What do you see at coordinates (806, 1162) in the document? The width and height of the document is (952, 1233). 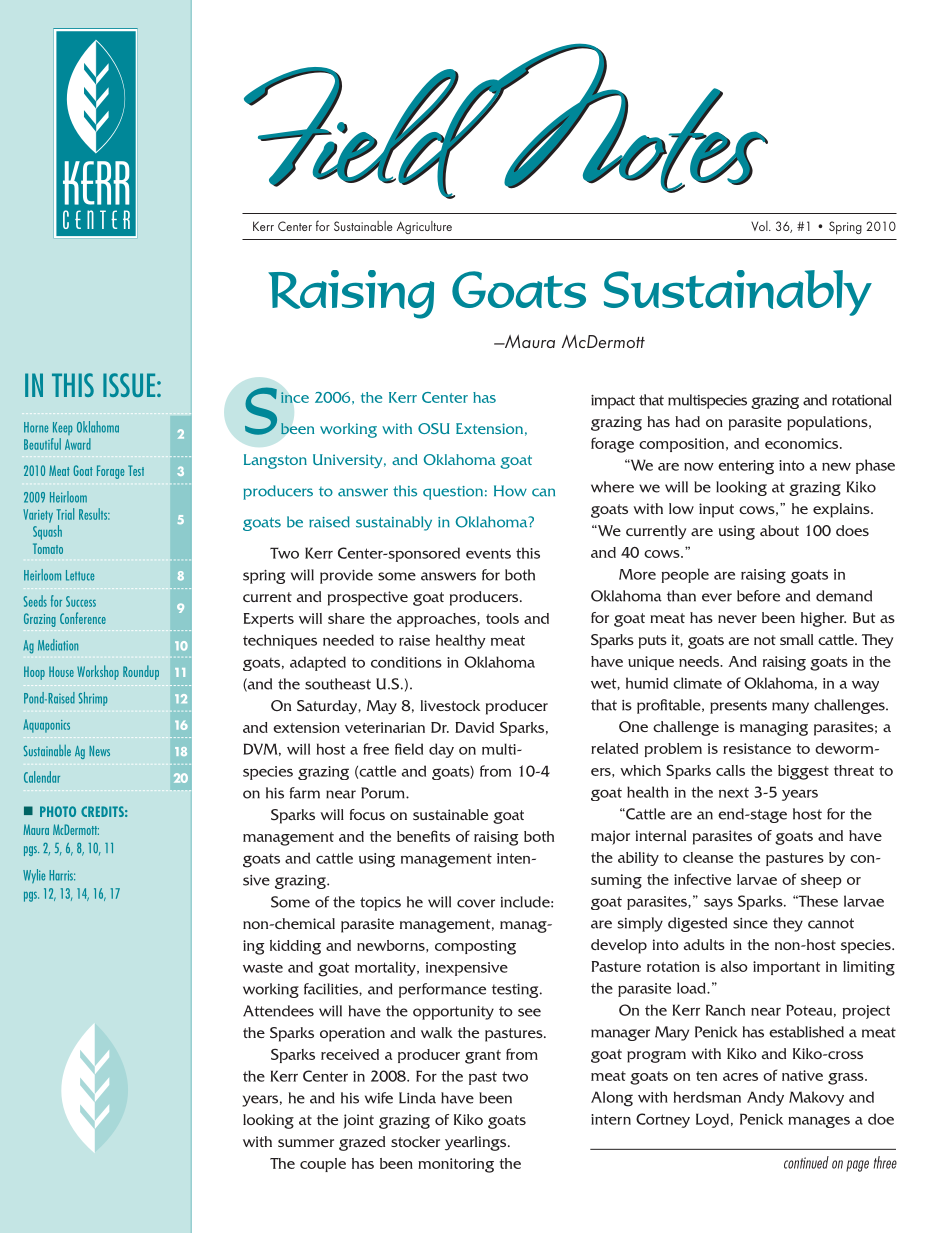 I see `continued` at bounding box center [806, 1162].
